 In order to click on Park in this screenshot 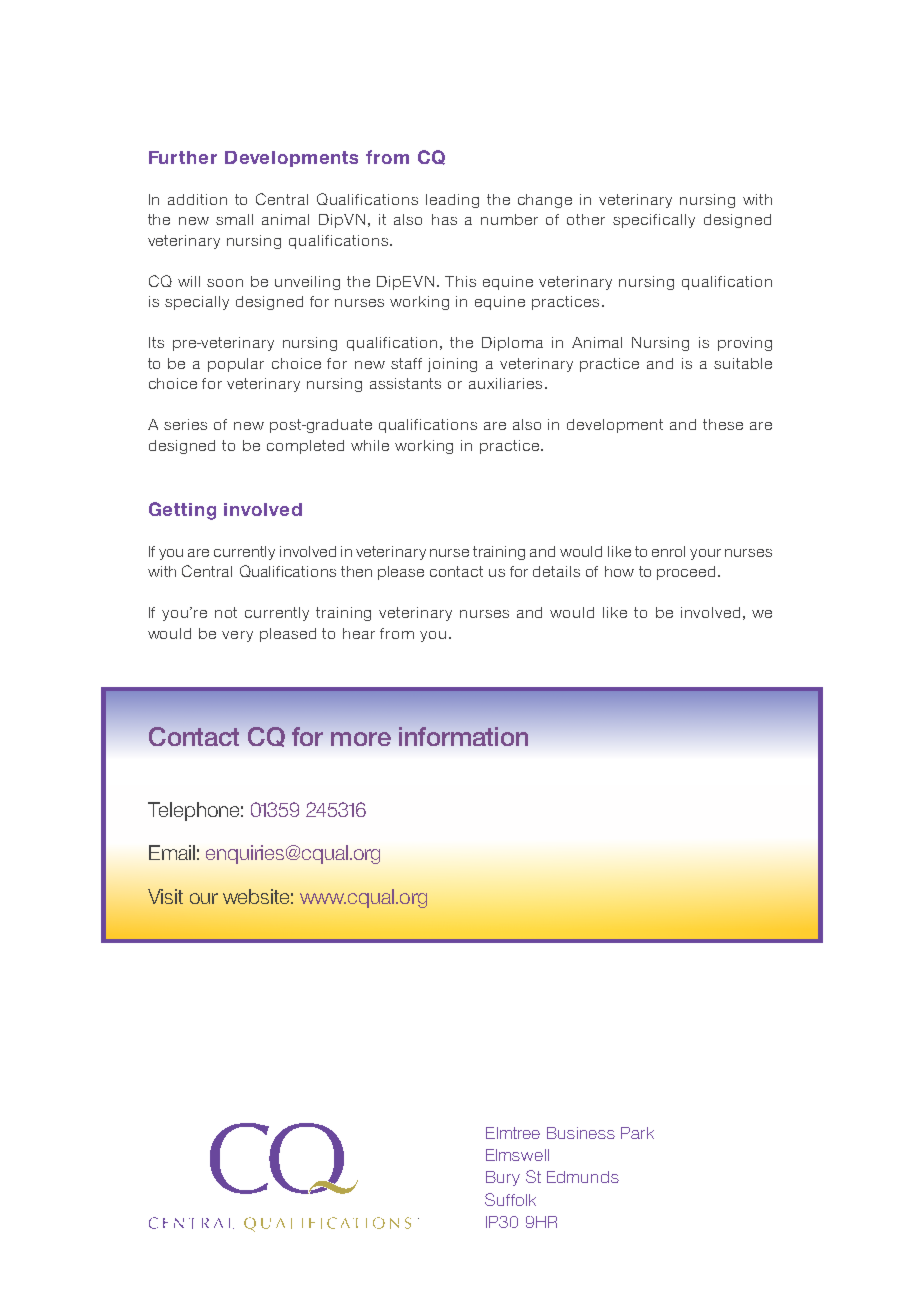, I will do `click(637, 1133)`.
